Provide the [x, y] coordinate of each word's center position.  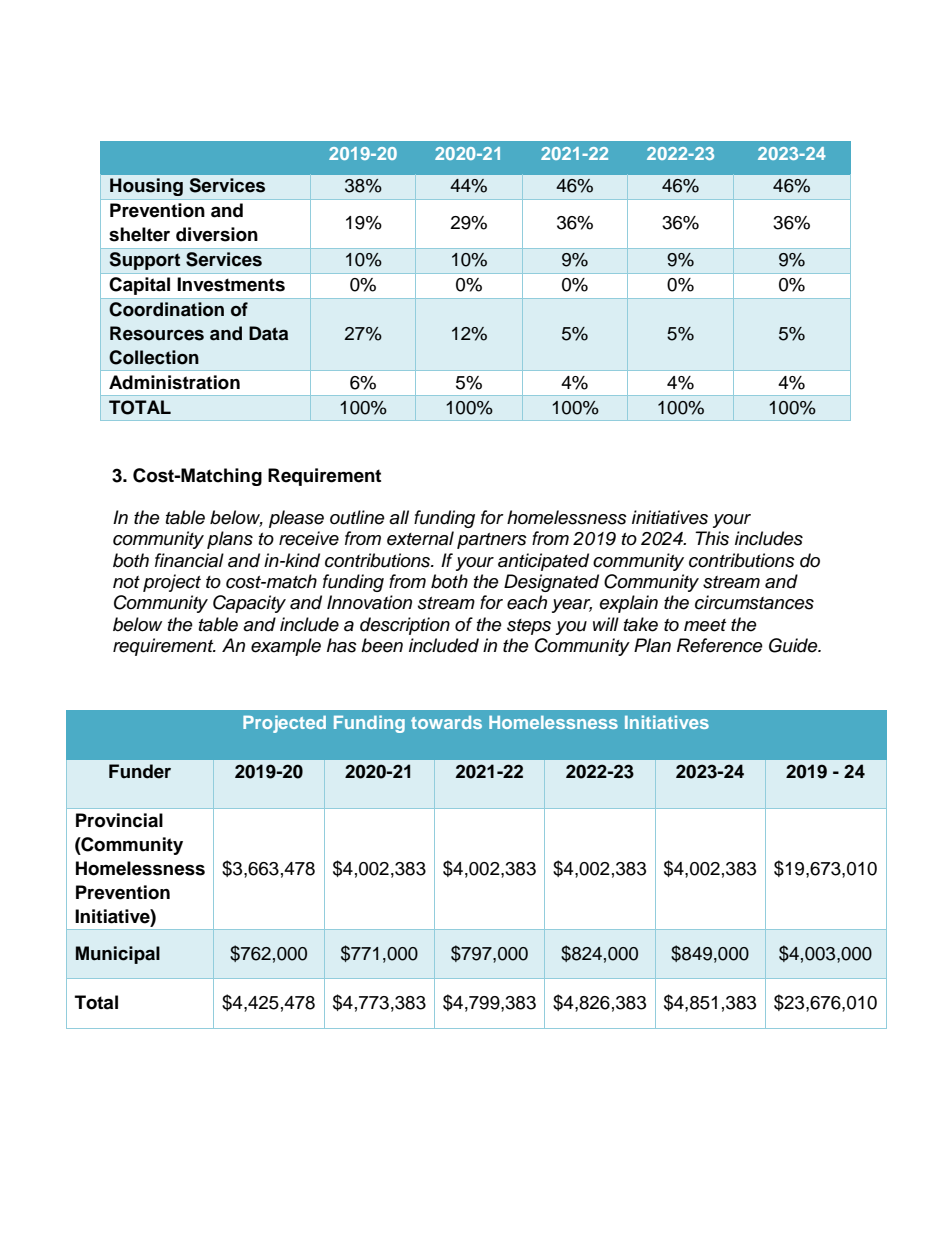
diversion [217, 234]
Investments [231, 284]
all [399, 517]
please [296, 519]
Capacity [249, 604]
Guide [794, 645]
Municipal [118, 955]
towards [446, 722]
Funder [140, 771]
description [405, 626]
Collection [154, 357]
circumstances [754, 602]
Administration [174, 382]
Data [268, 333]
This [712, 538]
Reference [720, 645]
